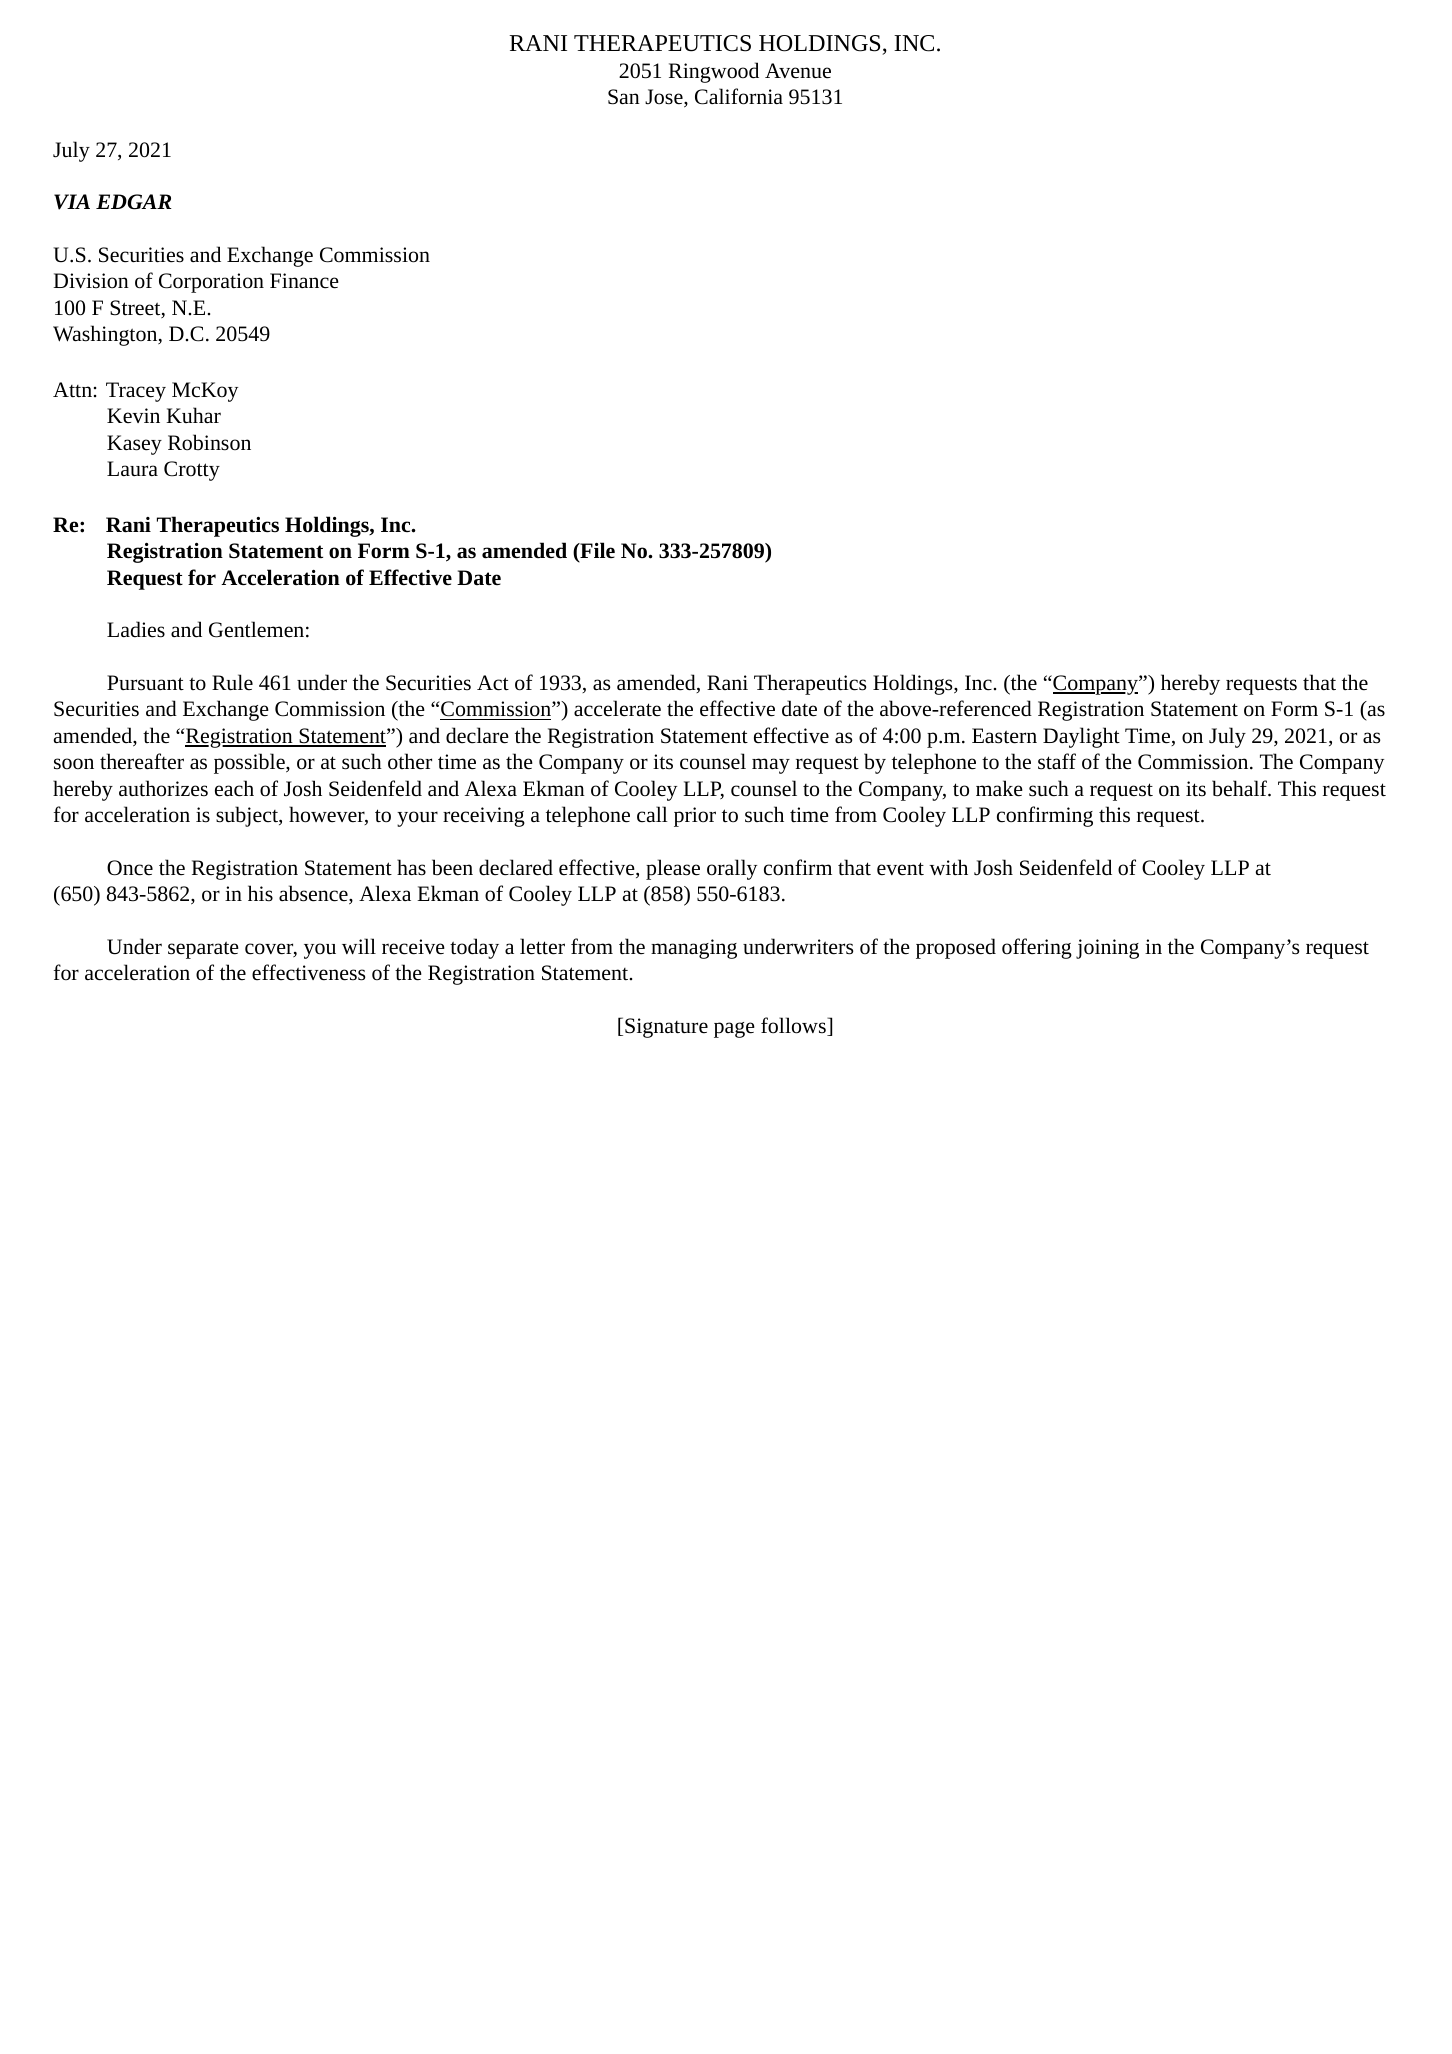 The height and width of the page is (2054, 1452). I want to click on separate, so click(203, 950).
